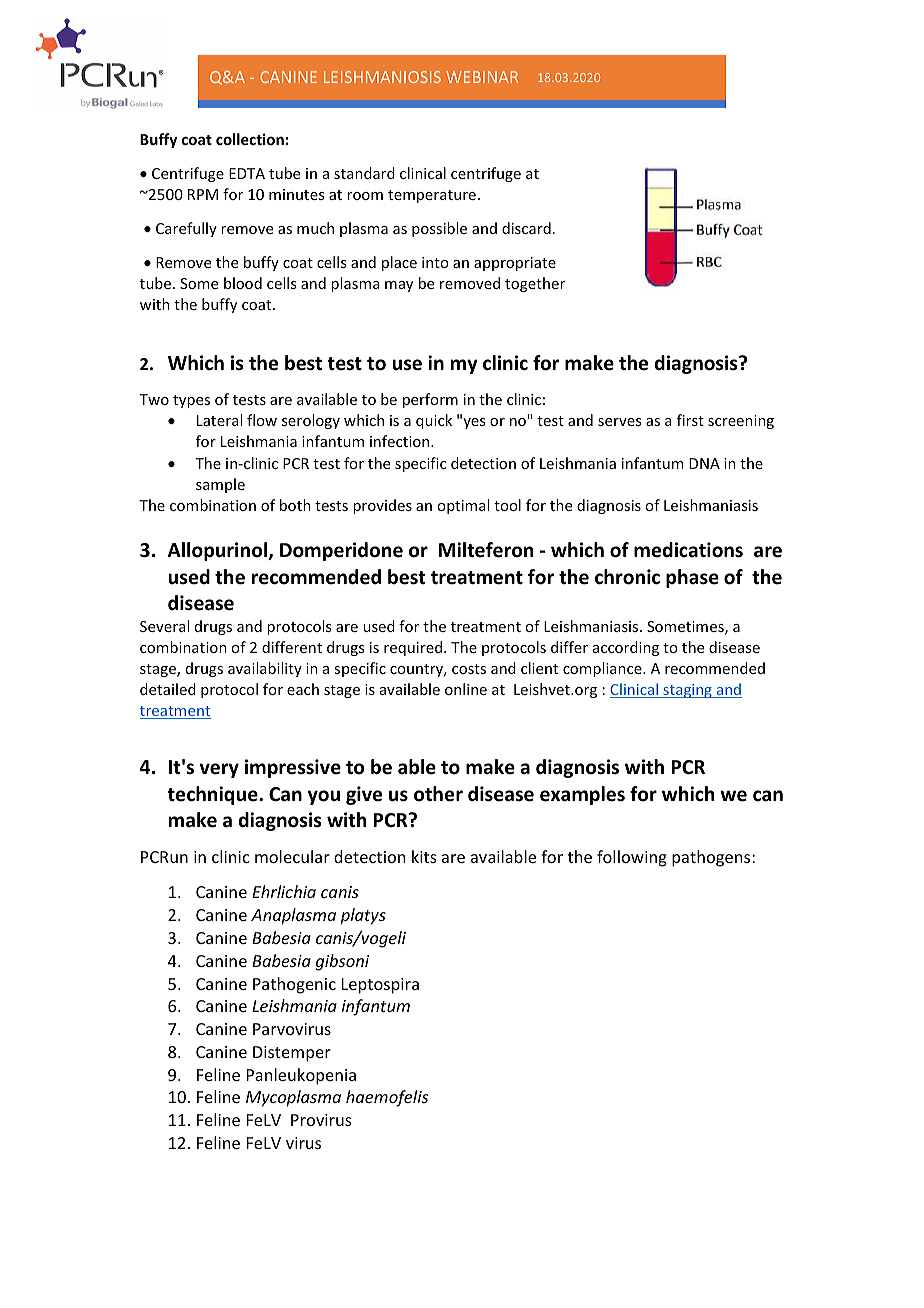 This screenshot has width=924, height=1308. I want to click on WEBINAR, so click(482, 77).
